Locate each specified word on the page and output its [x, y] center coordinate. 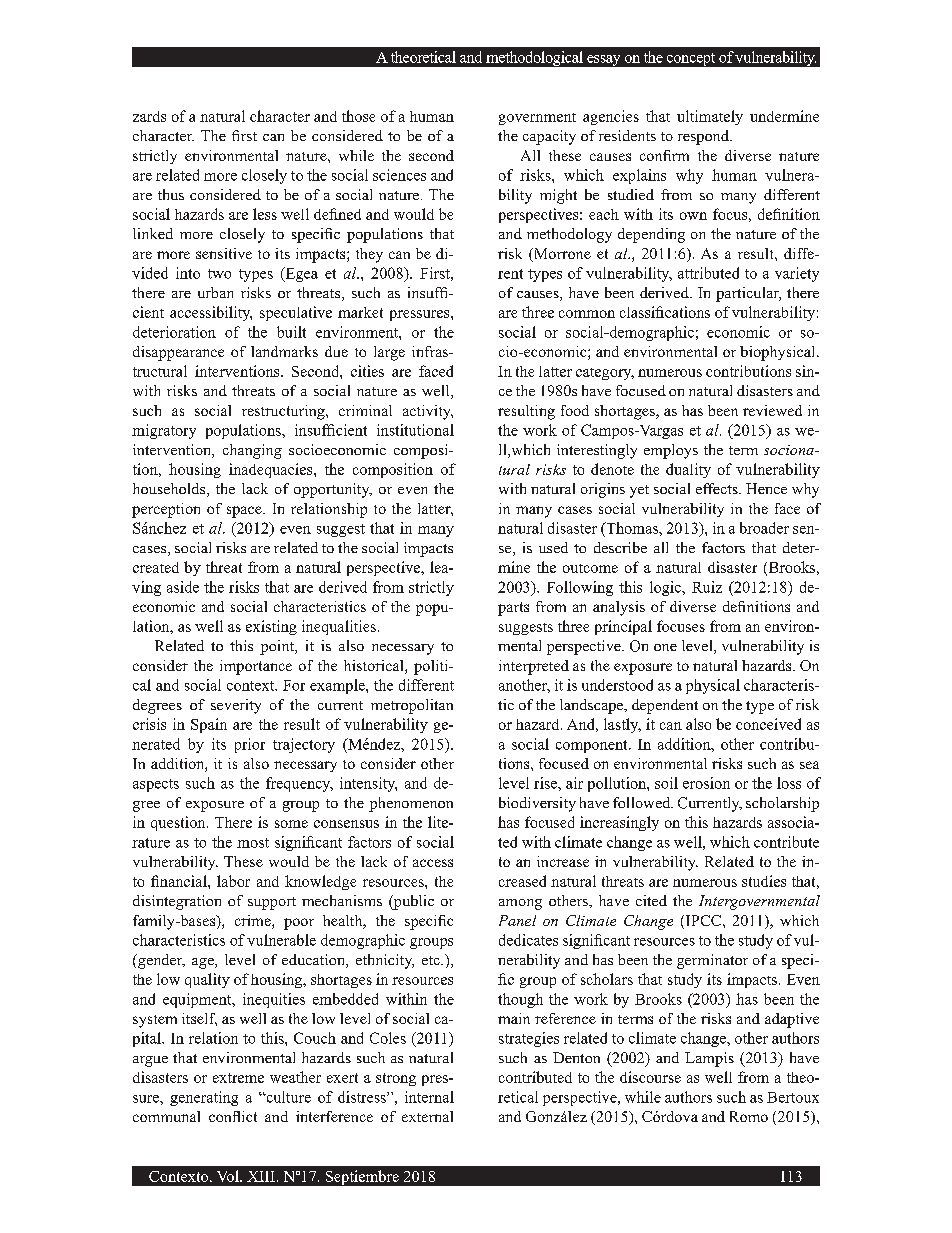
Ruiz [707, 587]
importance [256, 667]
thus [171, 194]
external [427, 1116]
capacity [549, 137]
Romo [749, 1116]
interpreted [534, 667]
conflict [233, 1116]
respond [704, 137]
